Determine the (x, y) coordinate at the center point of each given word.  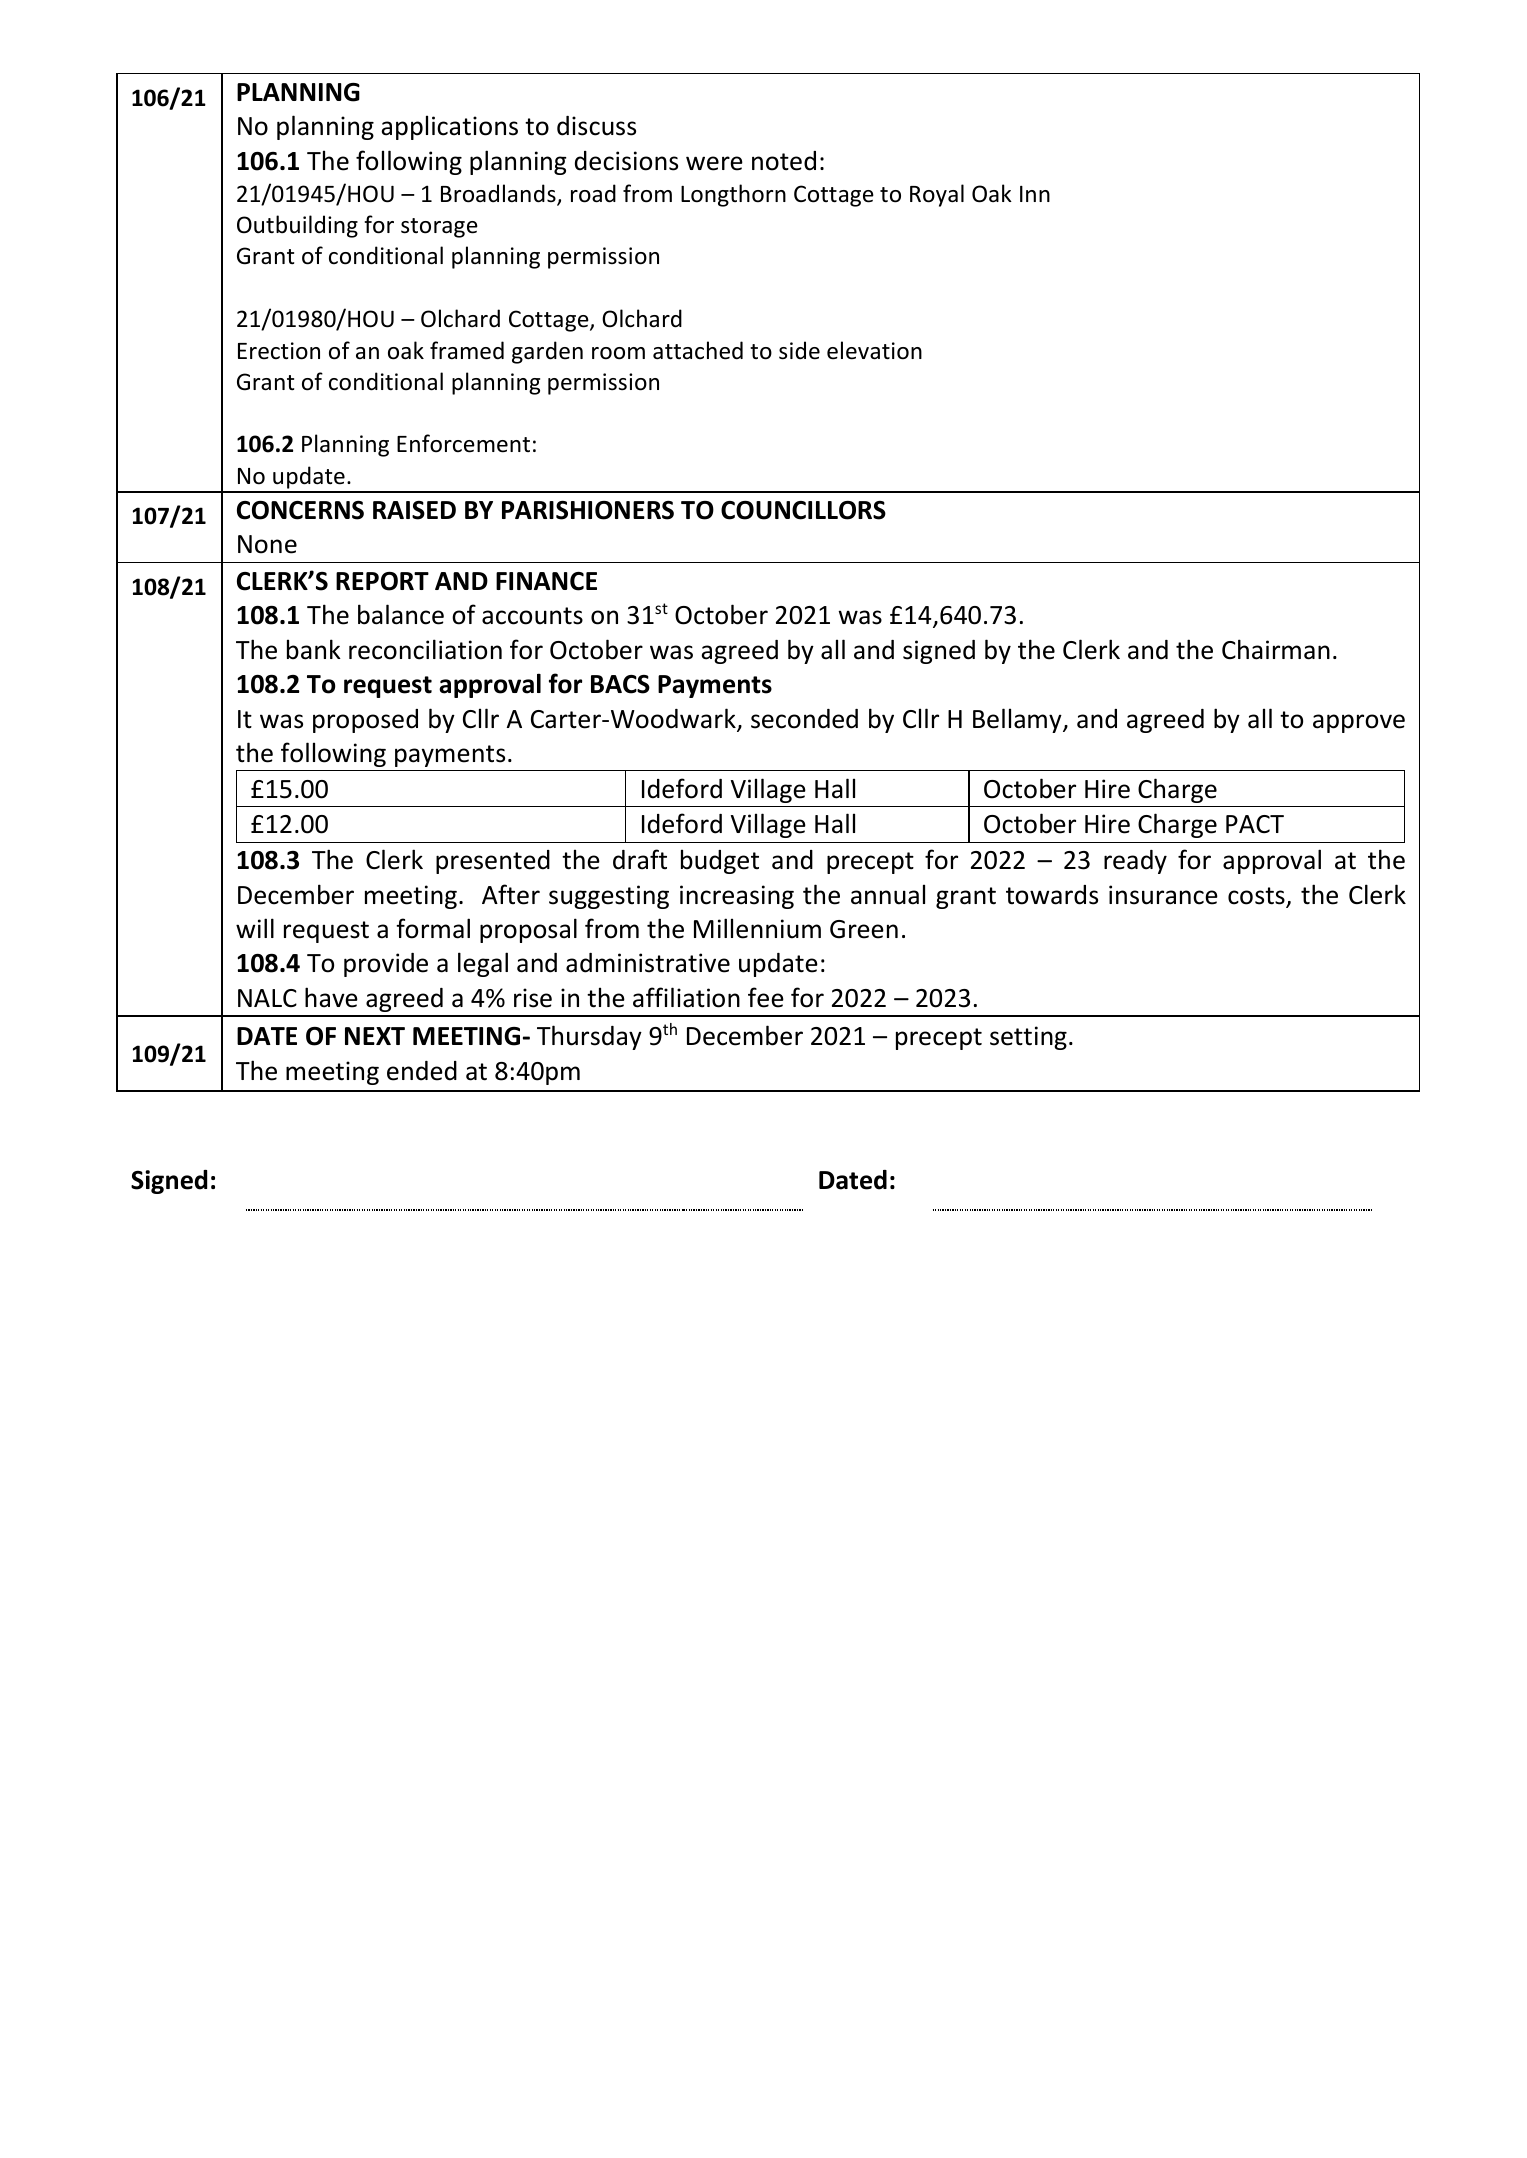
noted (784, 161)
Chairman (1276, 649)
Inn (1035, 194)
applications (449, 127)
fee (766, 997)
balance (401, 614)
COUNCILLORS (803, 510)
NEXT (375, 1036)
